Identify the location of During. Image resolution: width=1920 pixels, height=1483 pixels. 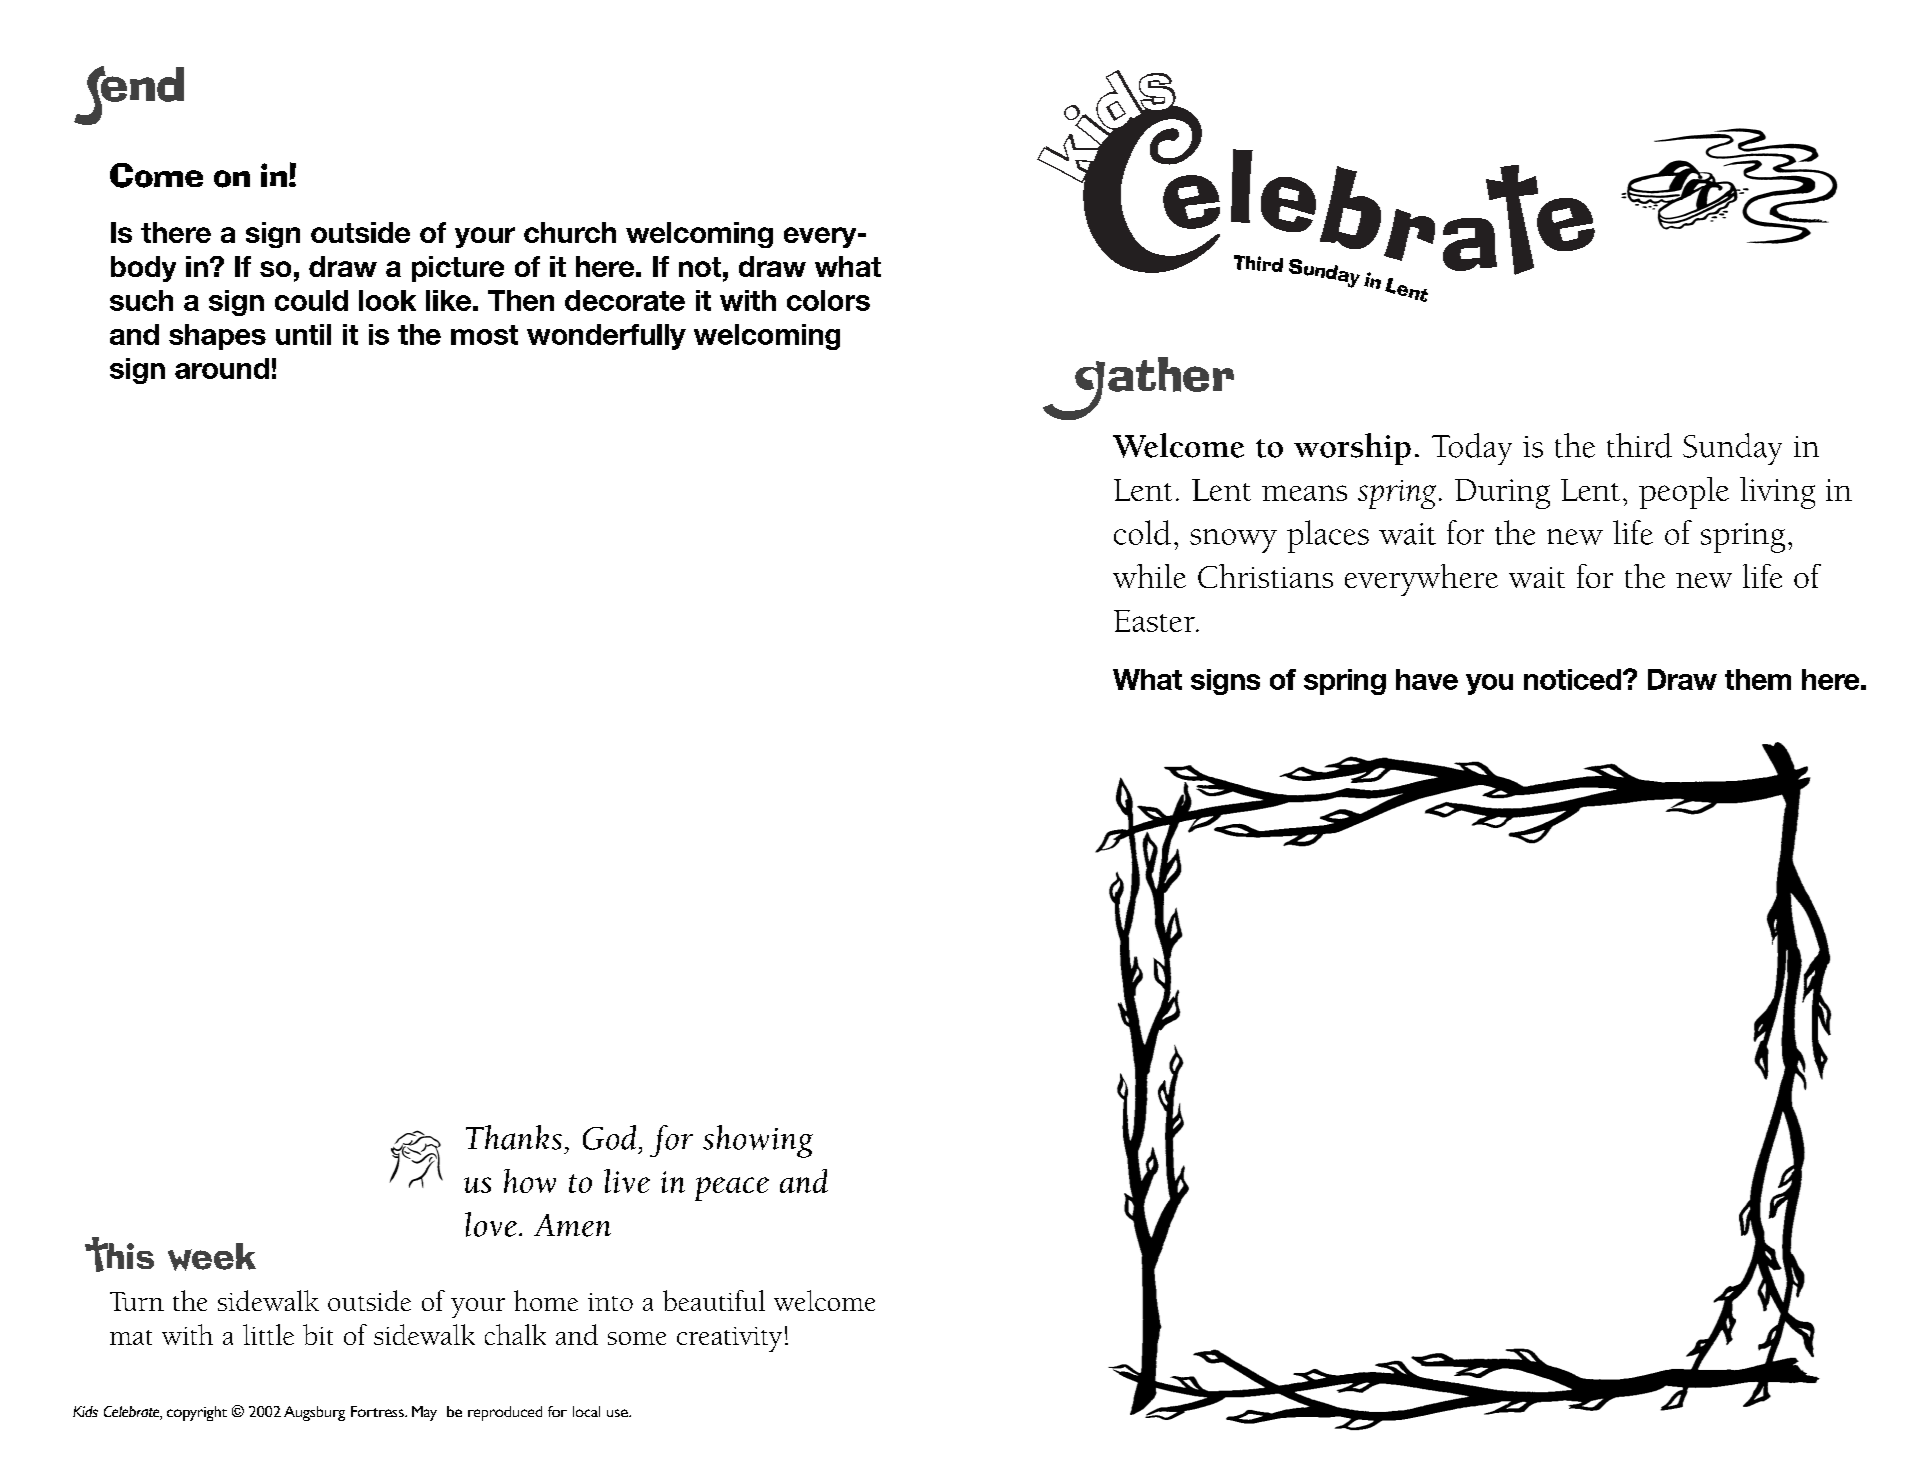
(1502, 494).
